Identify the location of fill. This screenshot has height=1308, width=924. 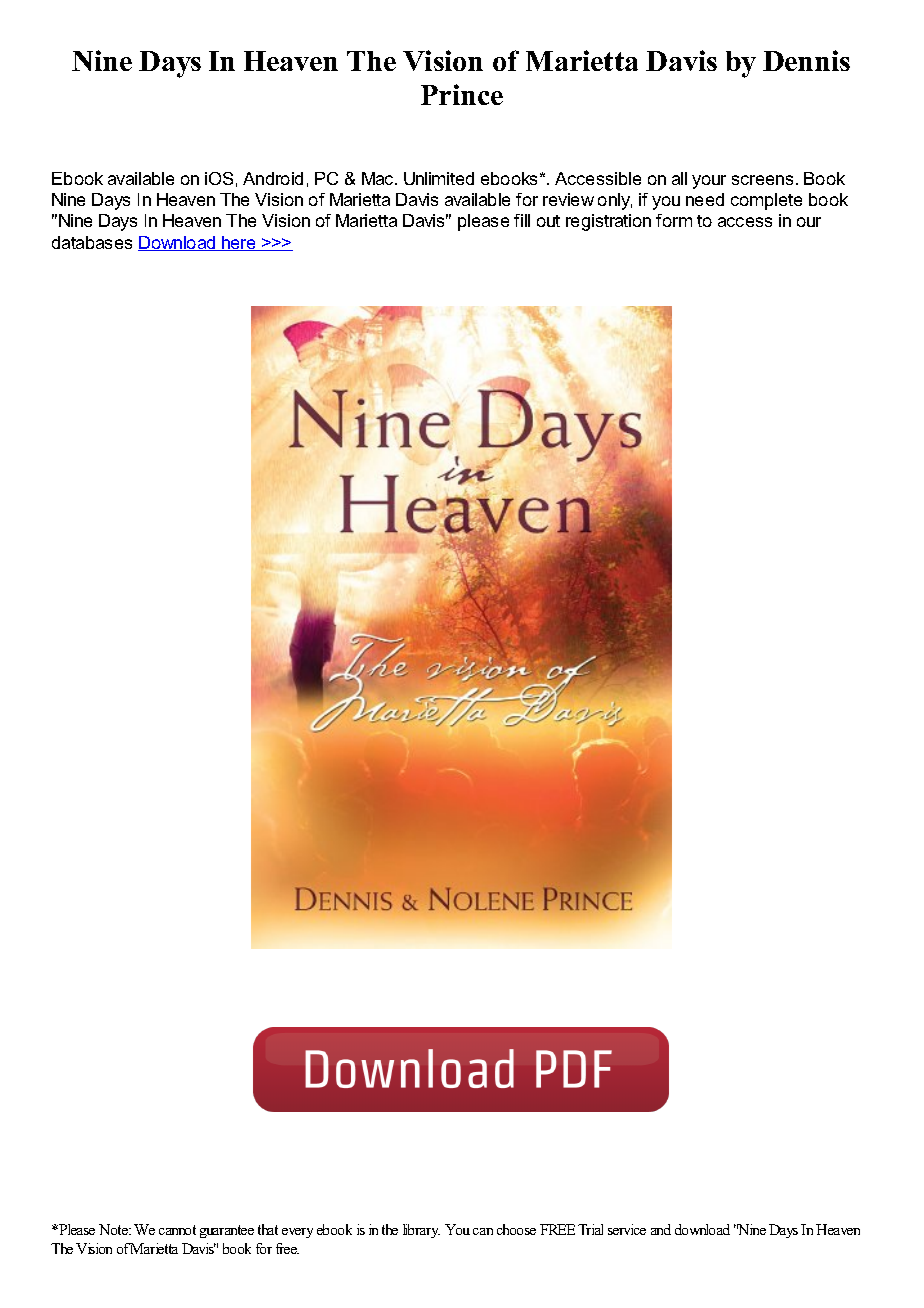
(522, 220).
